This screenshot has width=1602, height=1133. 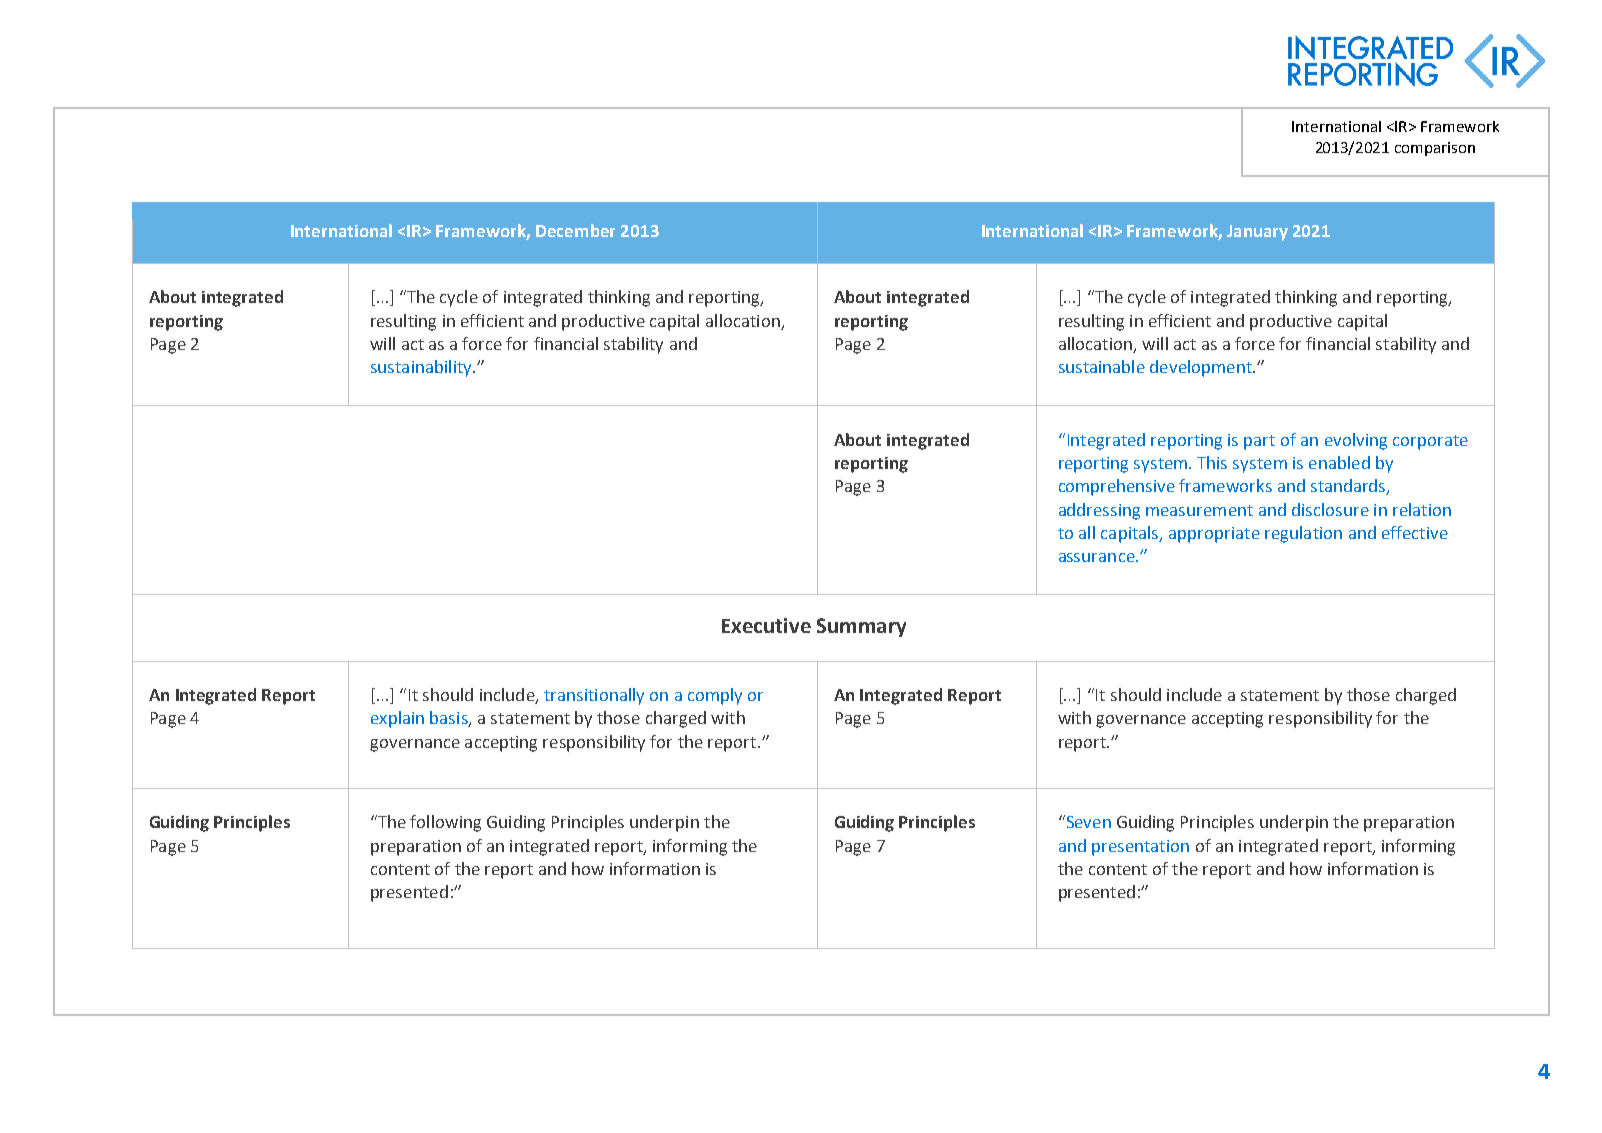 I want to click on addressing, so click(x=1099, y=511).
